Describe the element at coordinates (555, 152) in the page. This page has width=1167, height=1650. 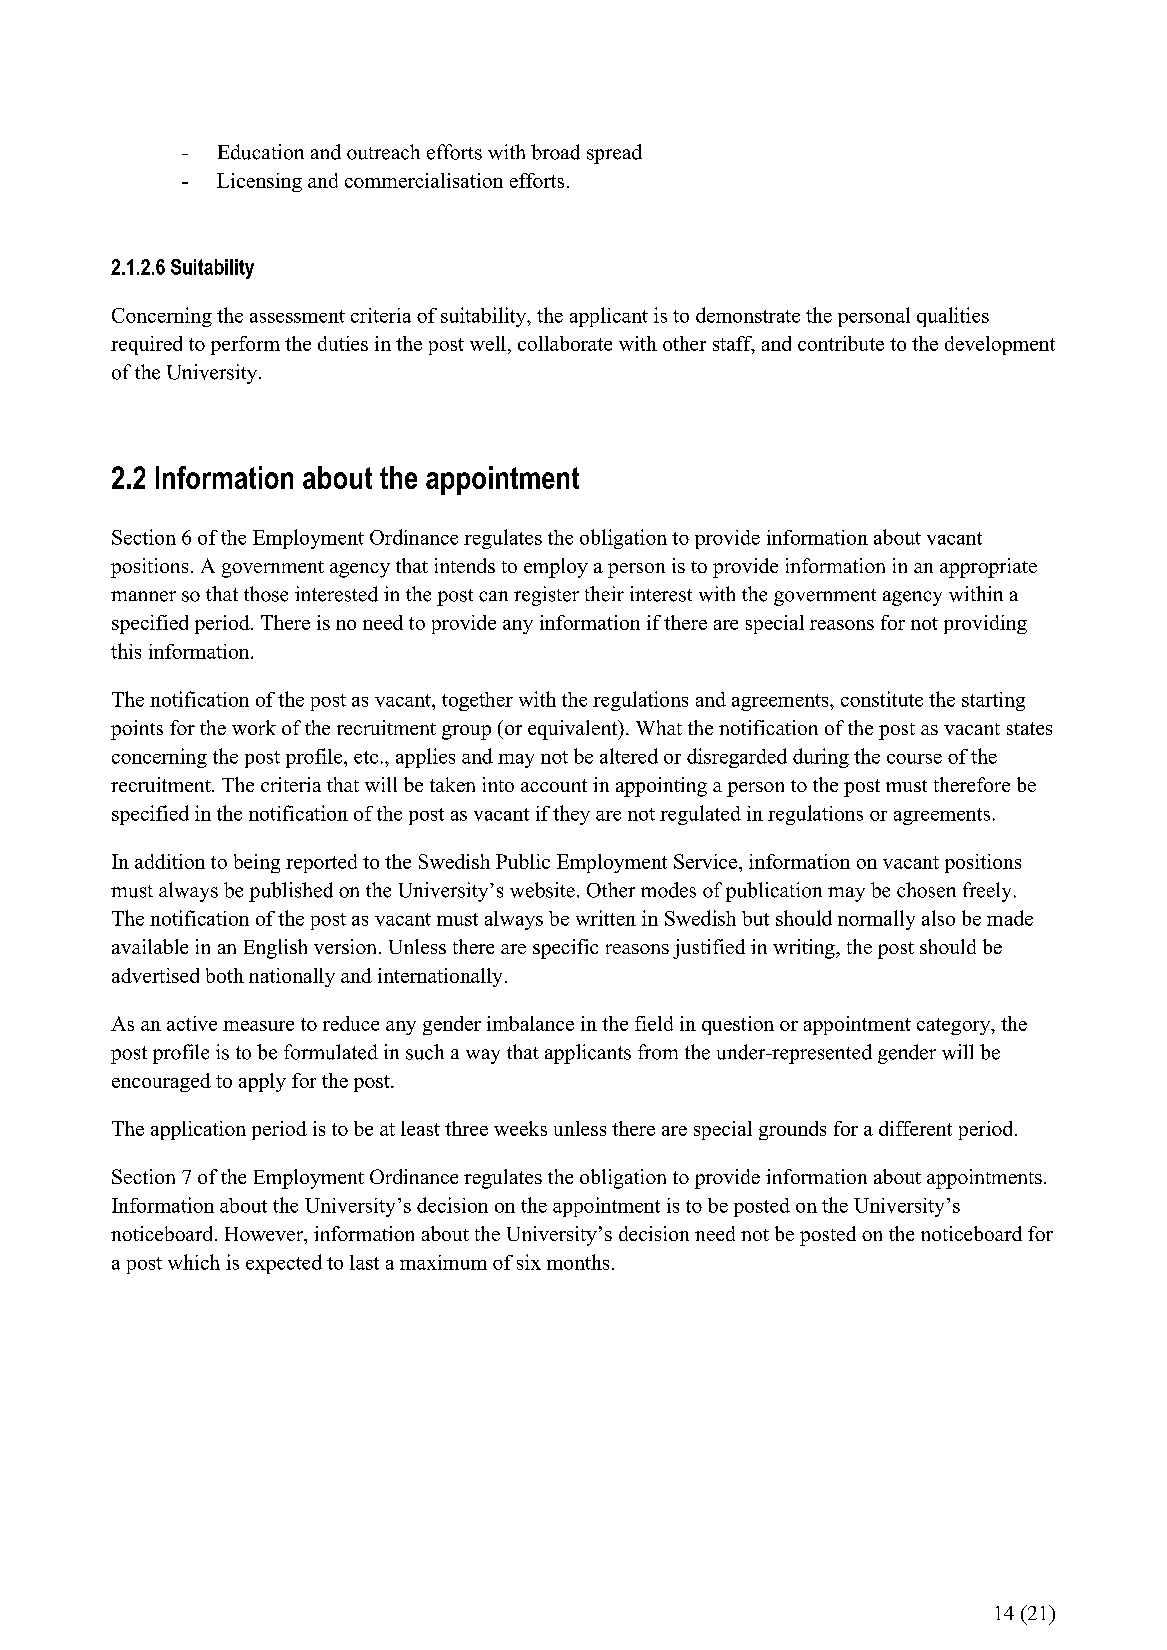
I see `broad` at that location.
